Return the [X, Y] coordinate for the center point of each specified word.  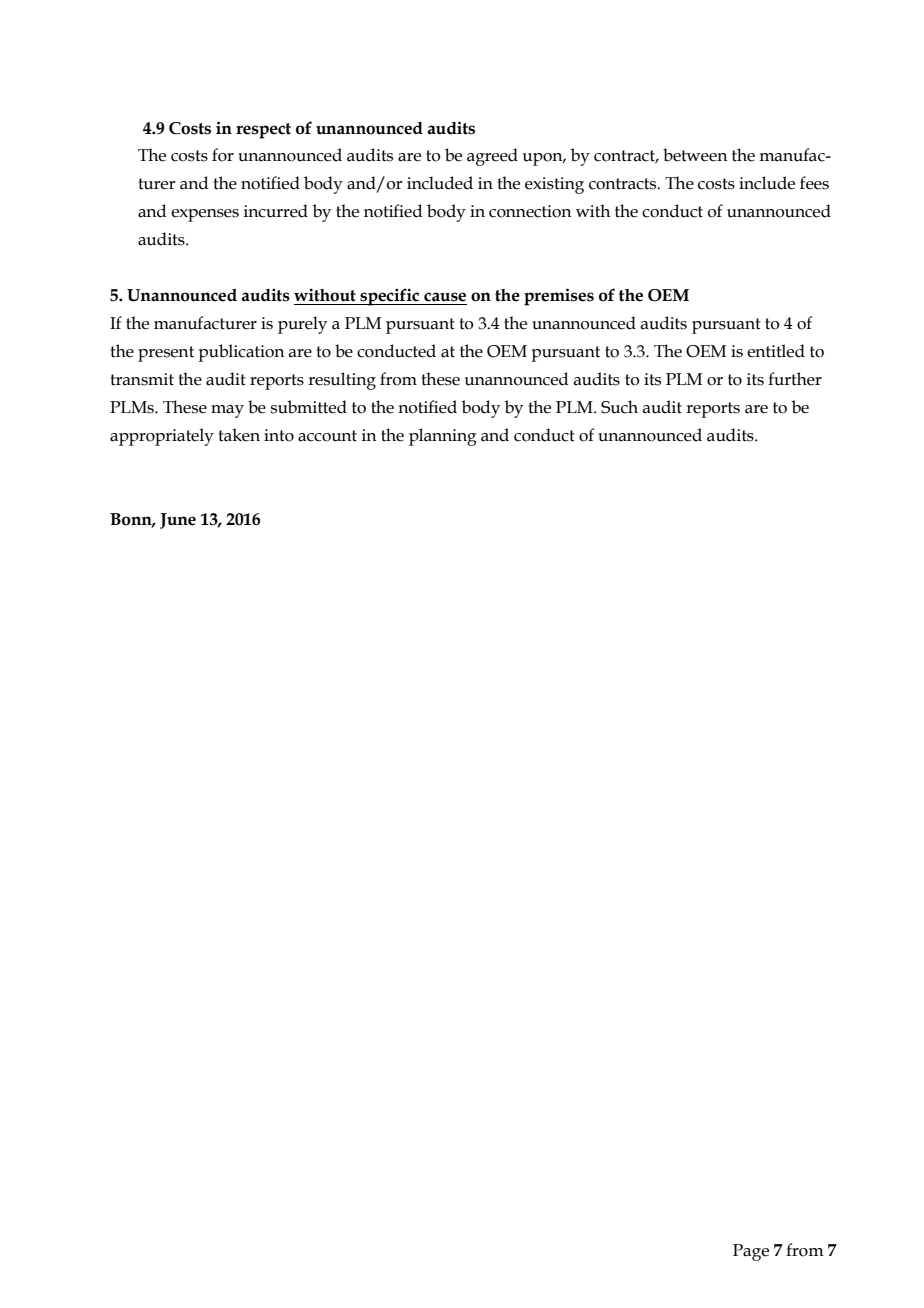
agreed [492, 157]
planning [443, 437]
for [223, 155]
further [795, 379]
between [695, 155]
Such [619, 407]
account [327, 436]
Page [751, 1252]
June [178, 521]
